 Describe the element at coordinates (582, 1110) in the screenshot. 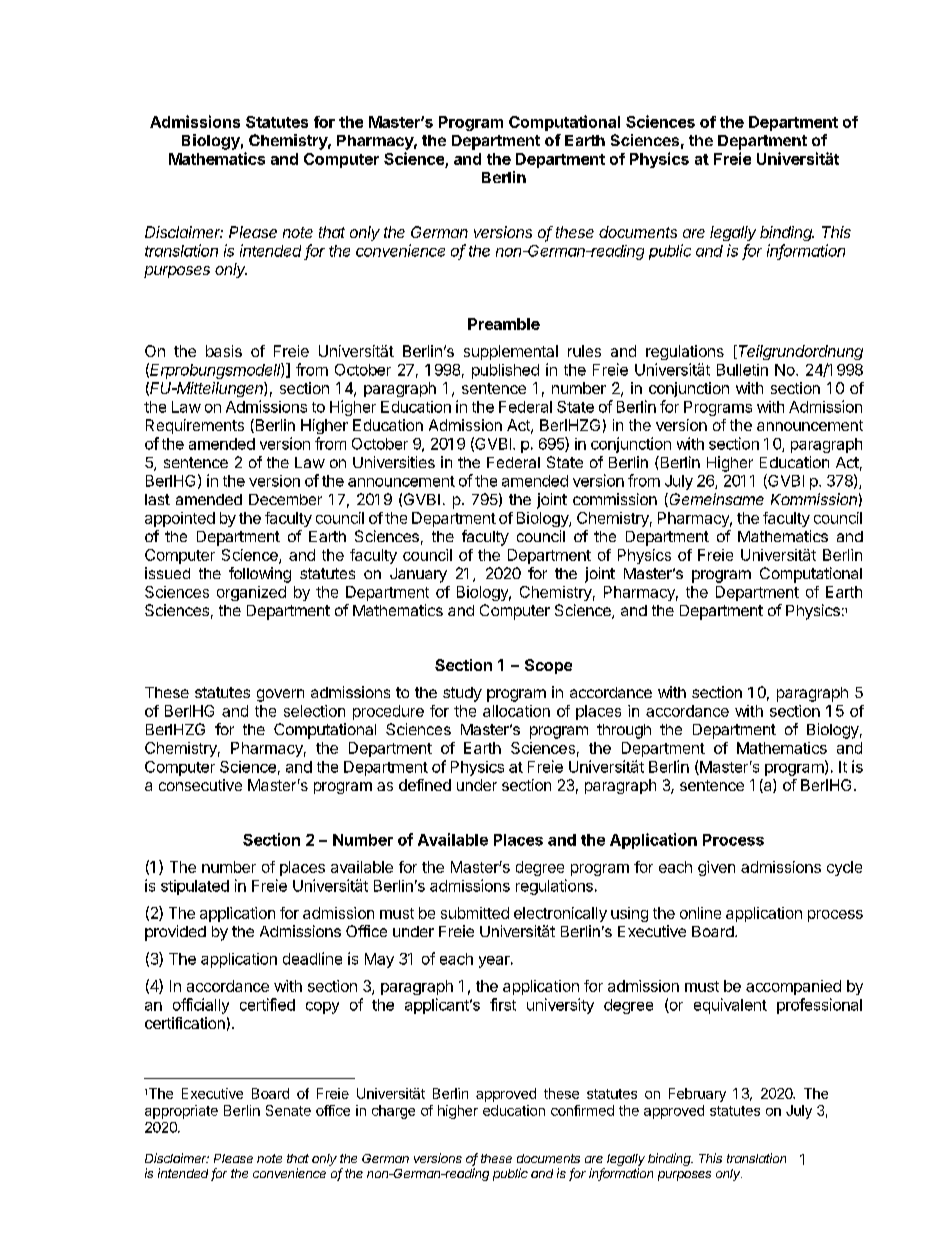

I see `confirmed` at that location.
